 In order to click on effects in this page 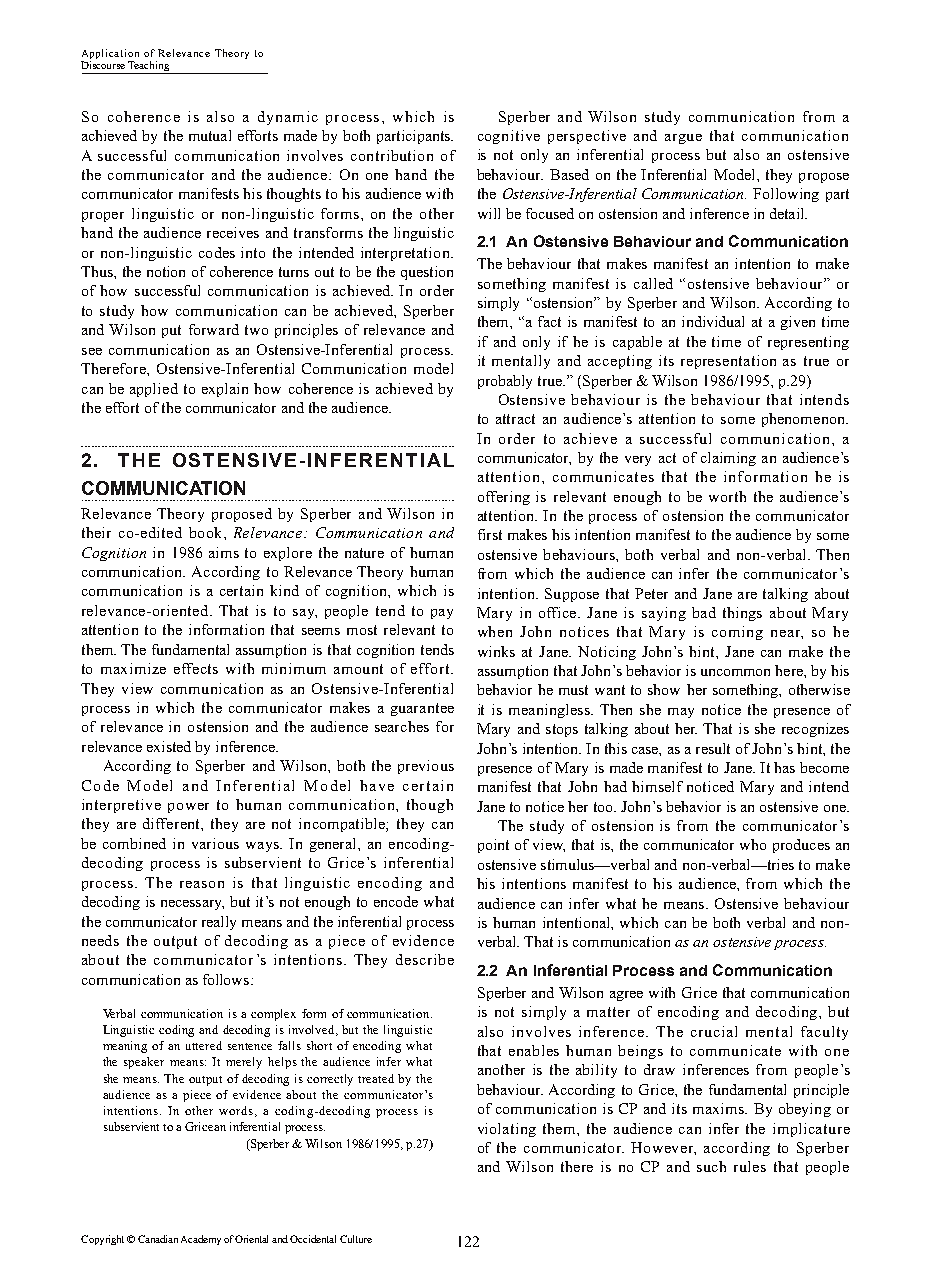, I will do `click(196, 668)`.
